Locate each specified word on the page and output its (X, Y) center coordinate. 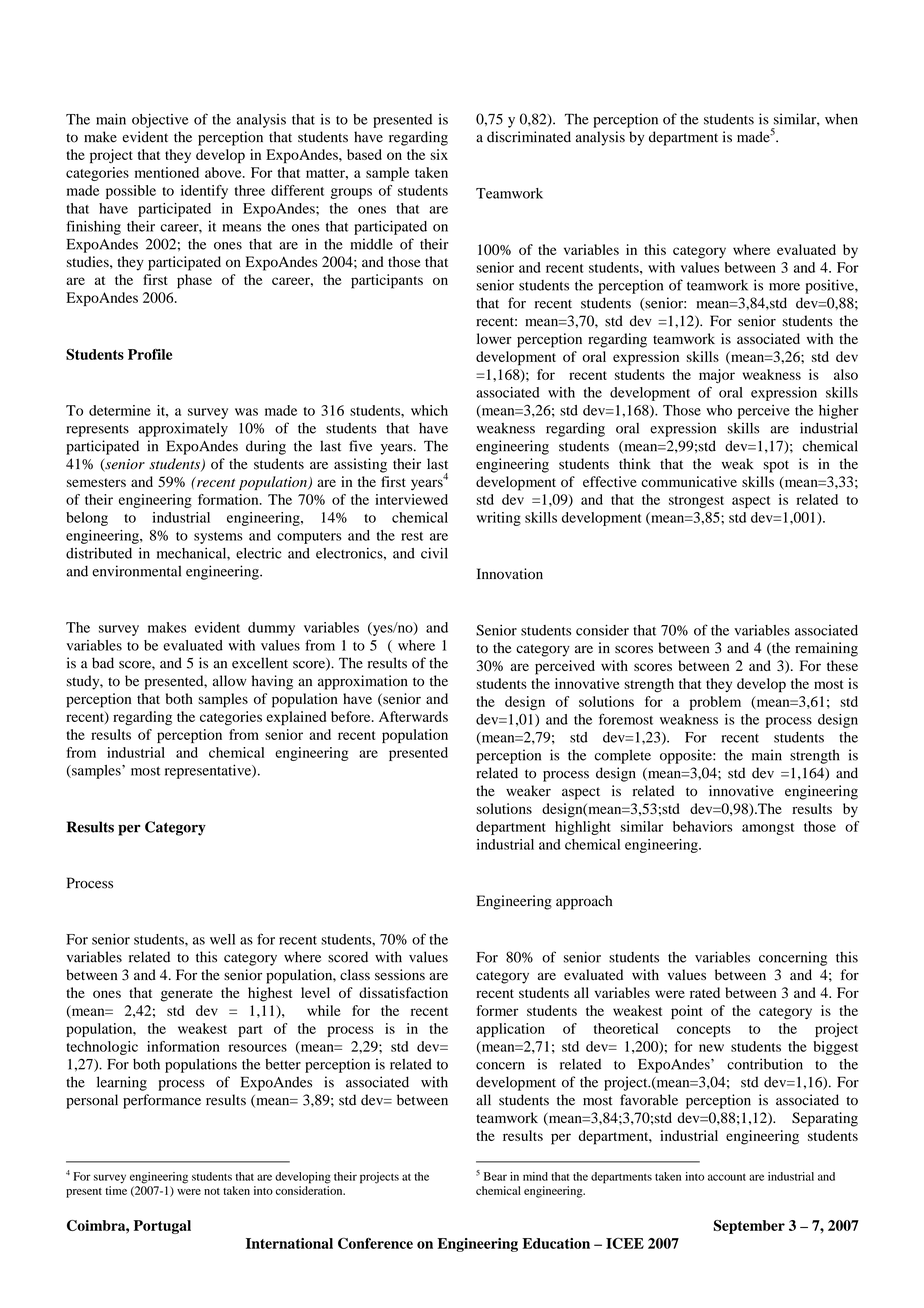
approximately (183, 429)
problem (715, 703)
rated (705, 992)
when (841, 119)
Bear (495, 1176)
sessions (400, 975)
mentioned (167, 172)
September (749, 1227)
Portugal (162, 1227)
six (439, 154)
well (222, 939)
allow (230, 681)
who (719, 410)
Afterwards (413, 716)
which (429, 410)
